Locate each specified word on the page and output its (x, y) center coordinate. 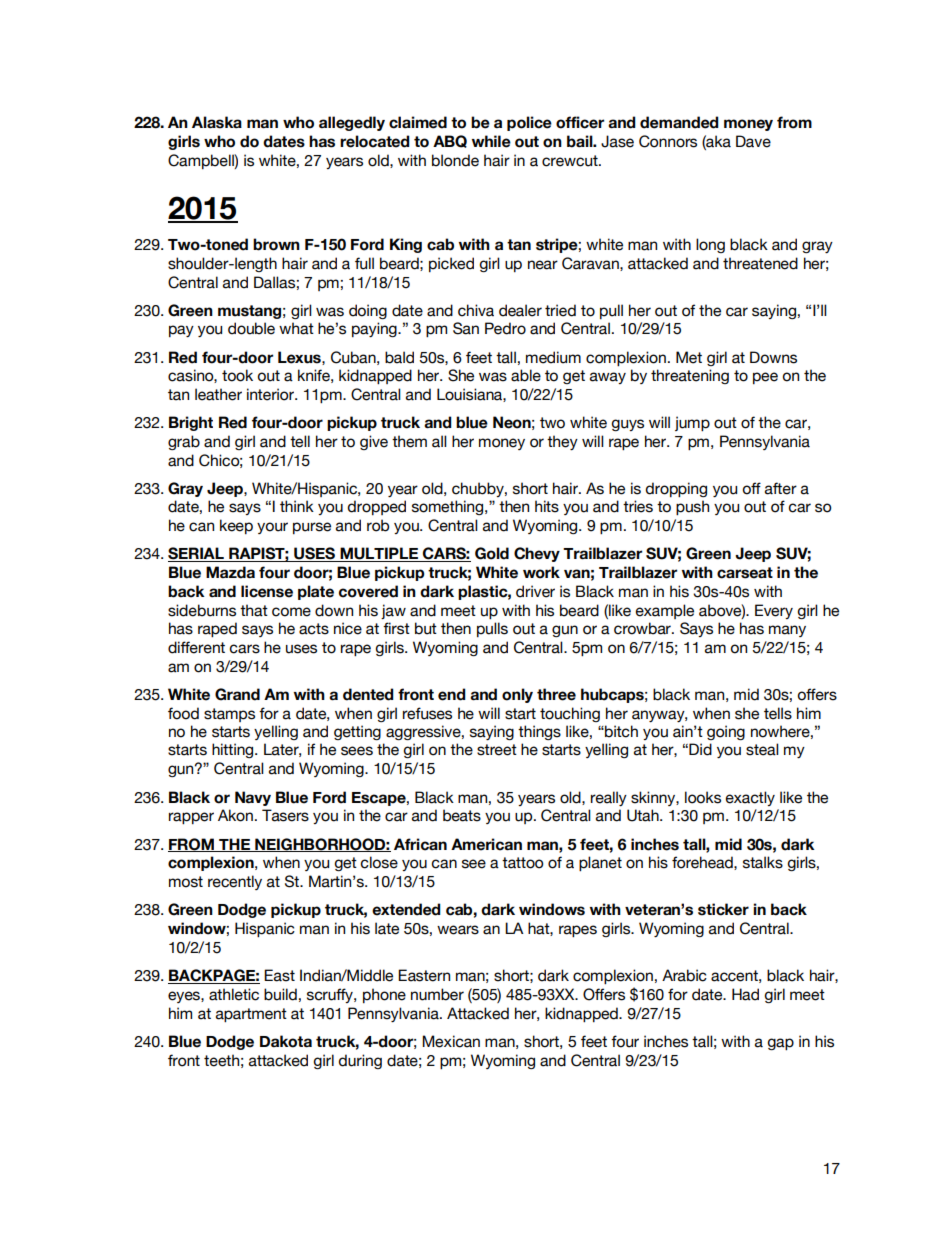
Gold (492, 553)
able (526, 375)
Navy (253, 798)
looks (703, 797)
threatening (690, 376)
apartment (251, 1015)
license (267, 591)
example (665, 611)
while (491, 141)
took (237, 375)
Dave (753, 141)
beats (462, 815)
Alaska (217, 122)
